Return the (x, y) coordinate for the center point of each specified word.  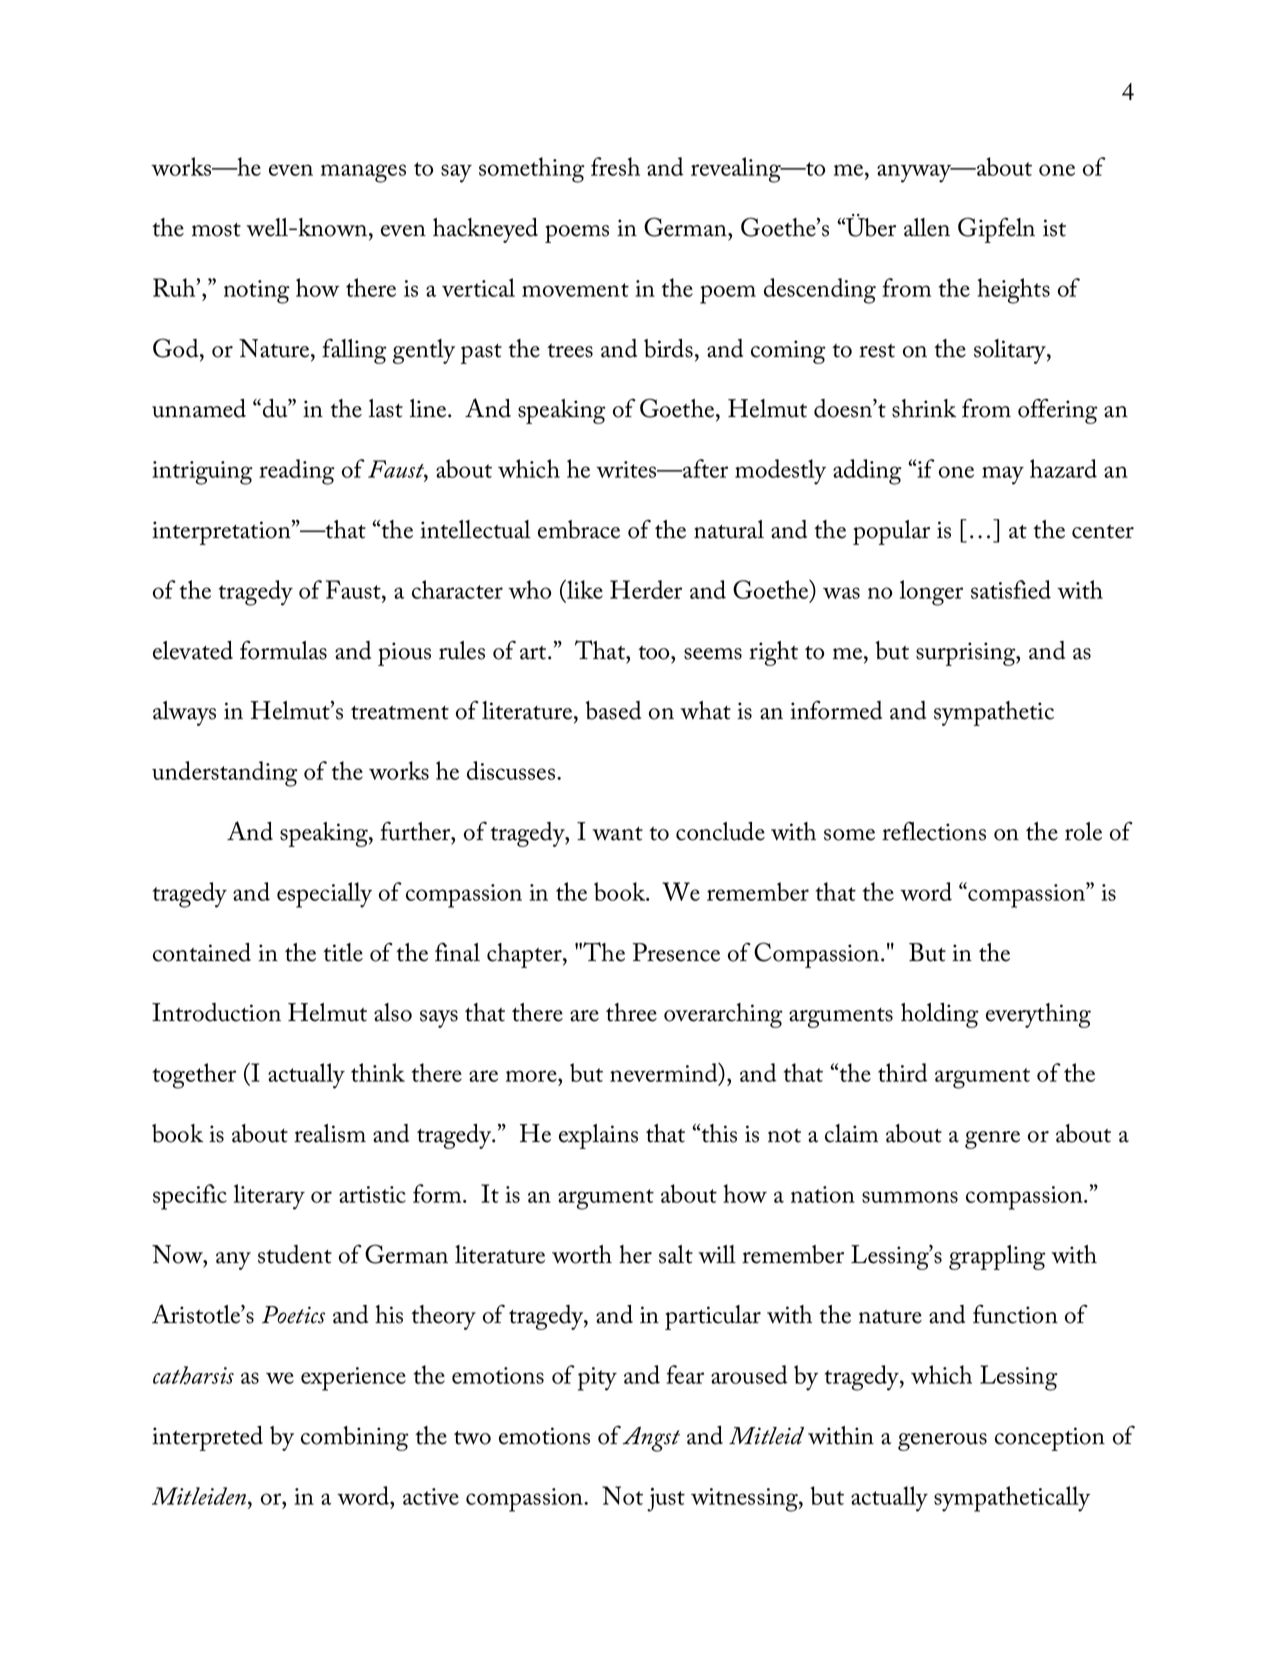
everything (1038, 1015)
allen (927, 227)
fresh (615, 166)
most (216, 230)
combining (355, 1438)
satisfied (1011, 589)
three (631, 1012)
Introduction (216, 1012)
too (655, 653)
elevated (193, 650)
